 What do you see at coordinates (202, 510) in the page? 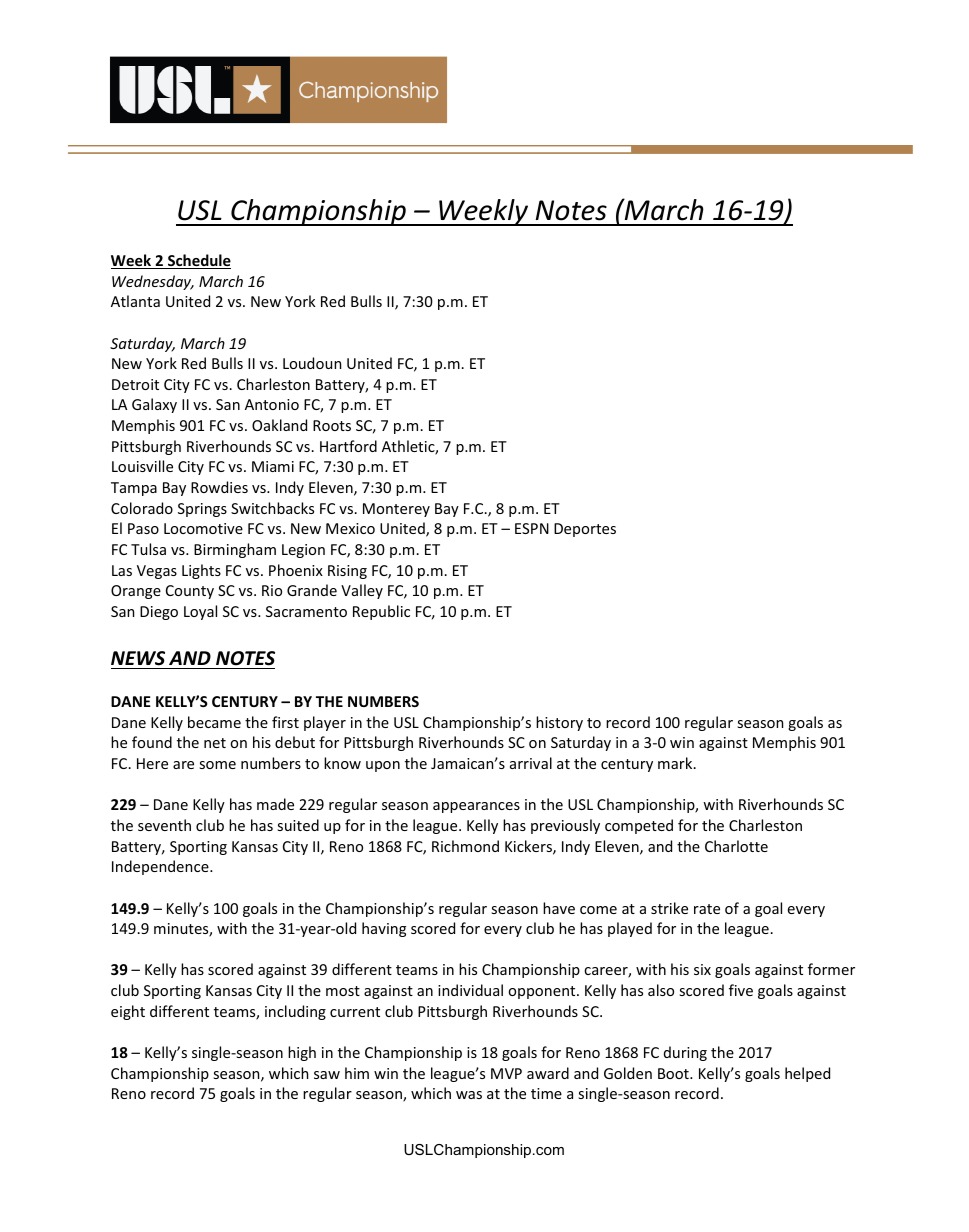
I see `Springs` at bounding box center [202, 510].
